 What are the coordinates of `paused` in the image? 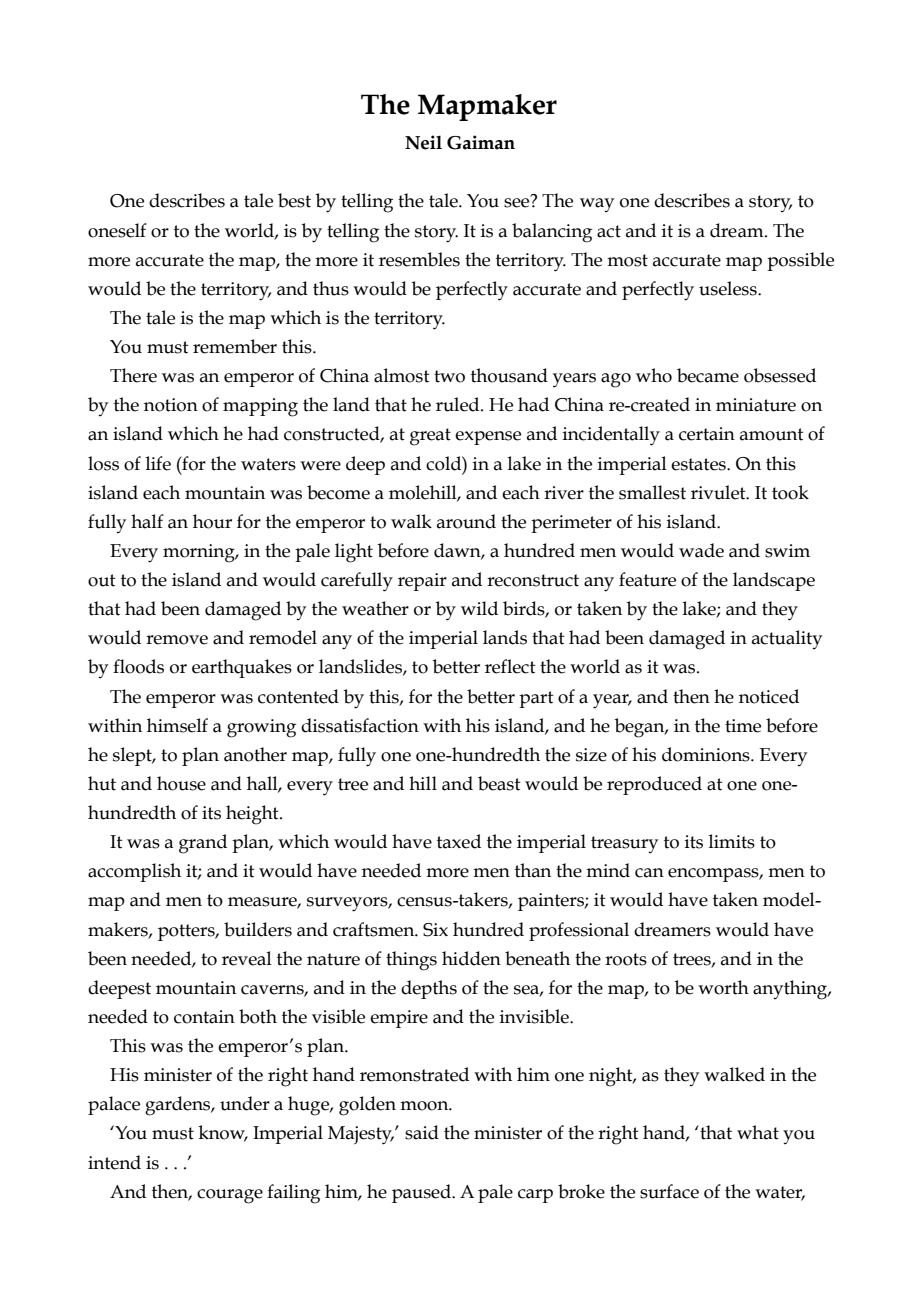 It's located at (422, 1193).
